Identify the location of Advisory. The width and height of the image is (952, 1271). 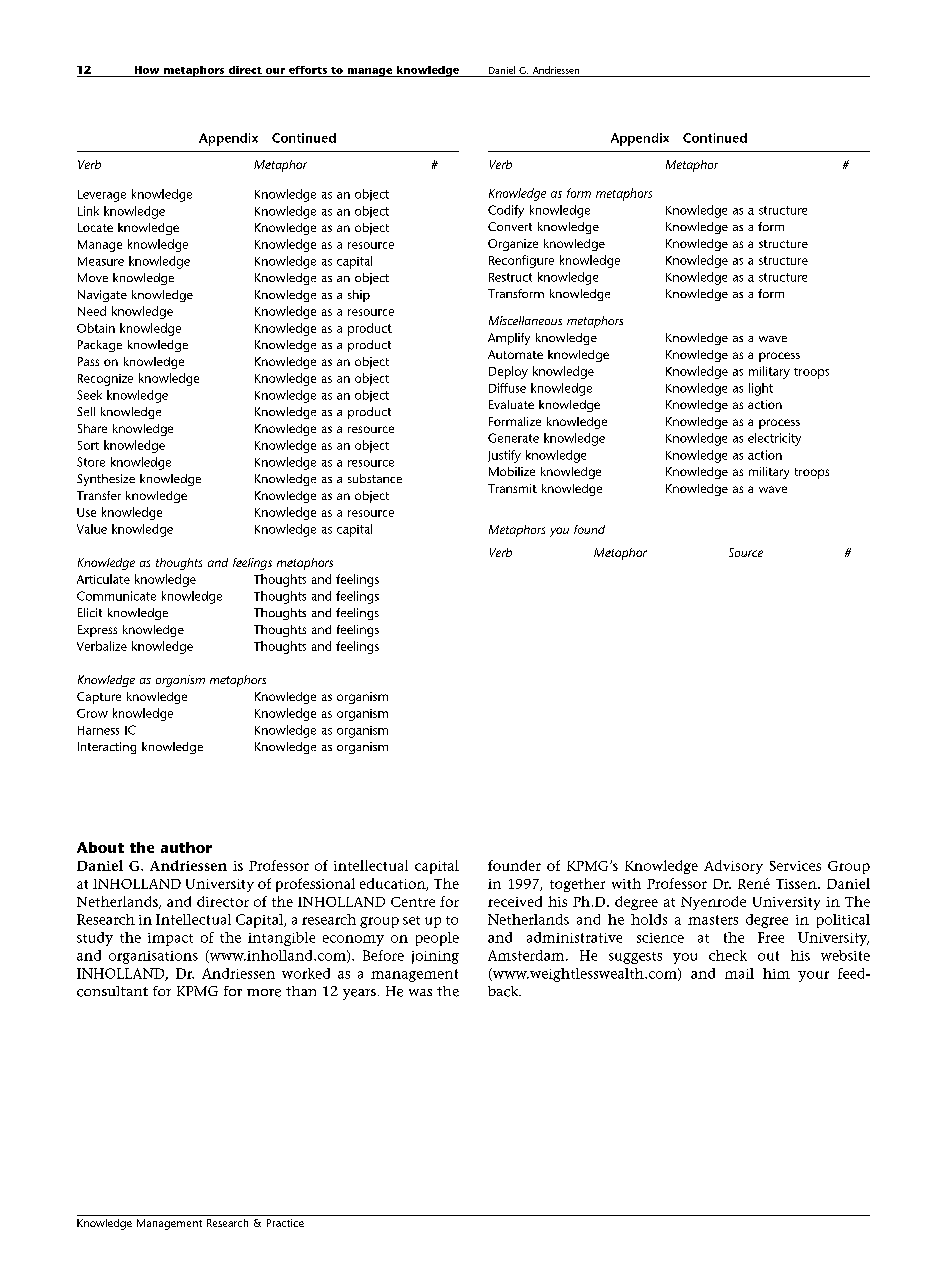
(733, 867).
